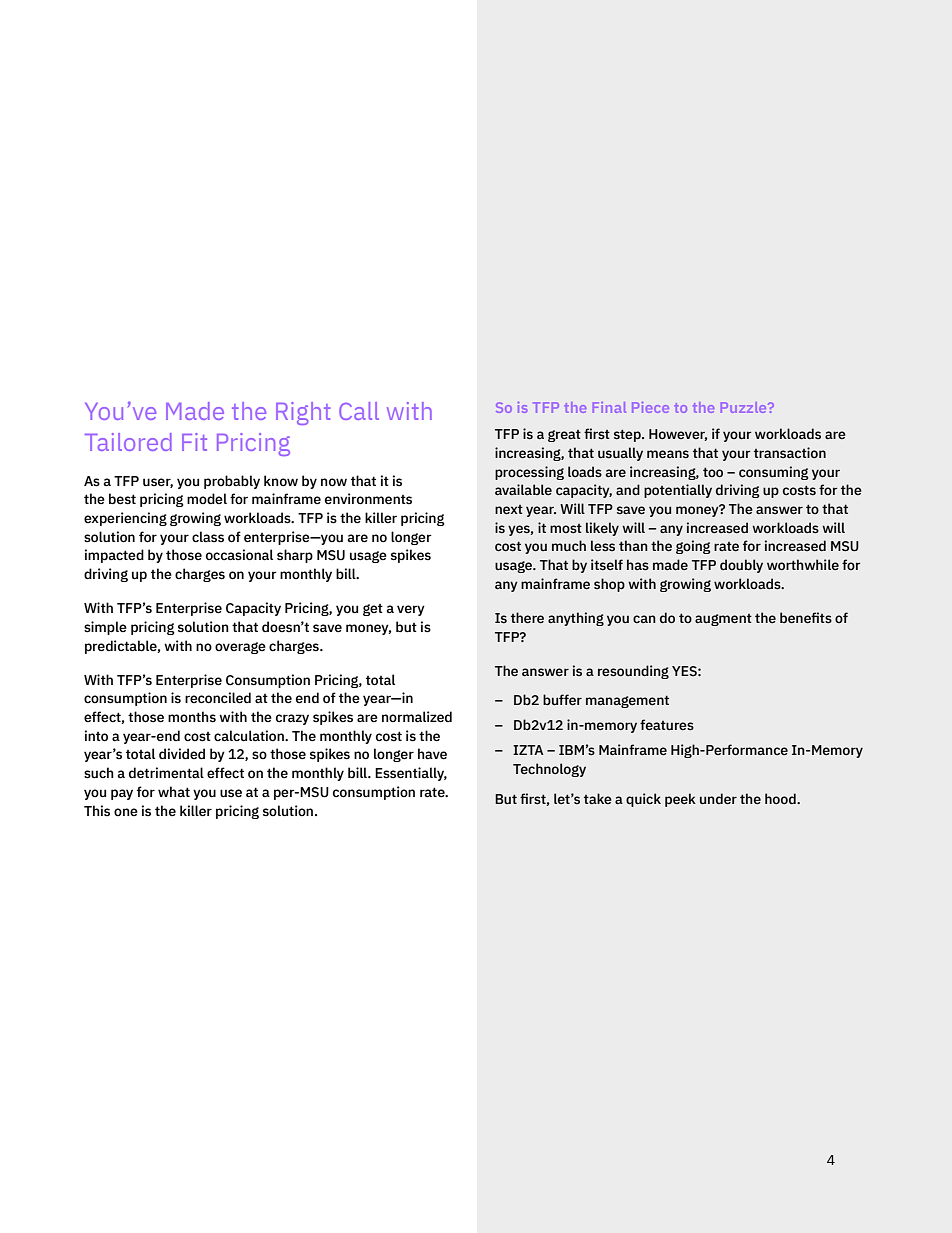 This screenshot has width=952, height=1233. I want to click on going, so click(693, 547).
